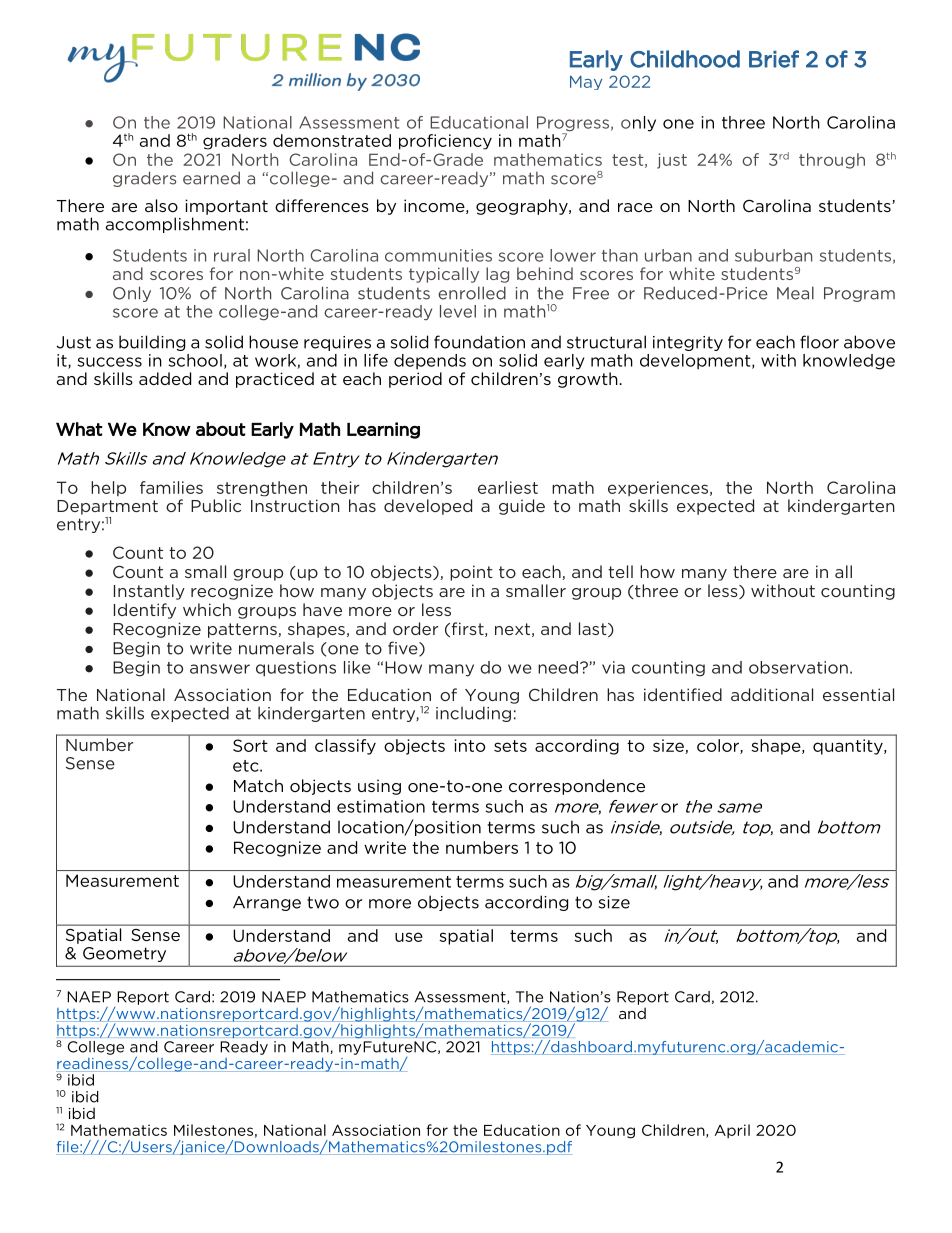 This screenshot has height=1233, width=952. What do you see at coordinates (152, 343) in the screenshot?
I see `building` at bounding box center [152, 343].
